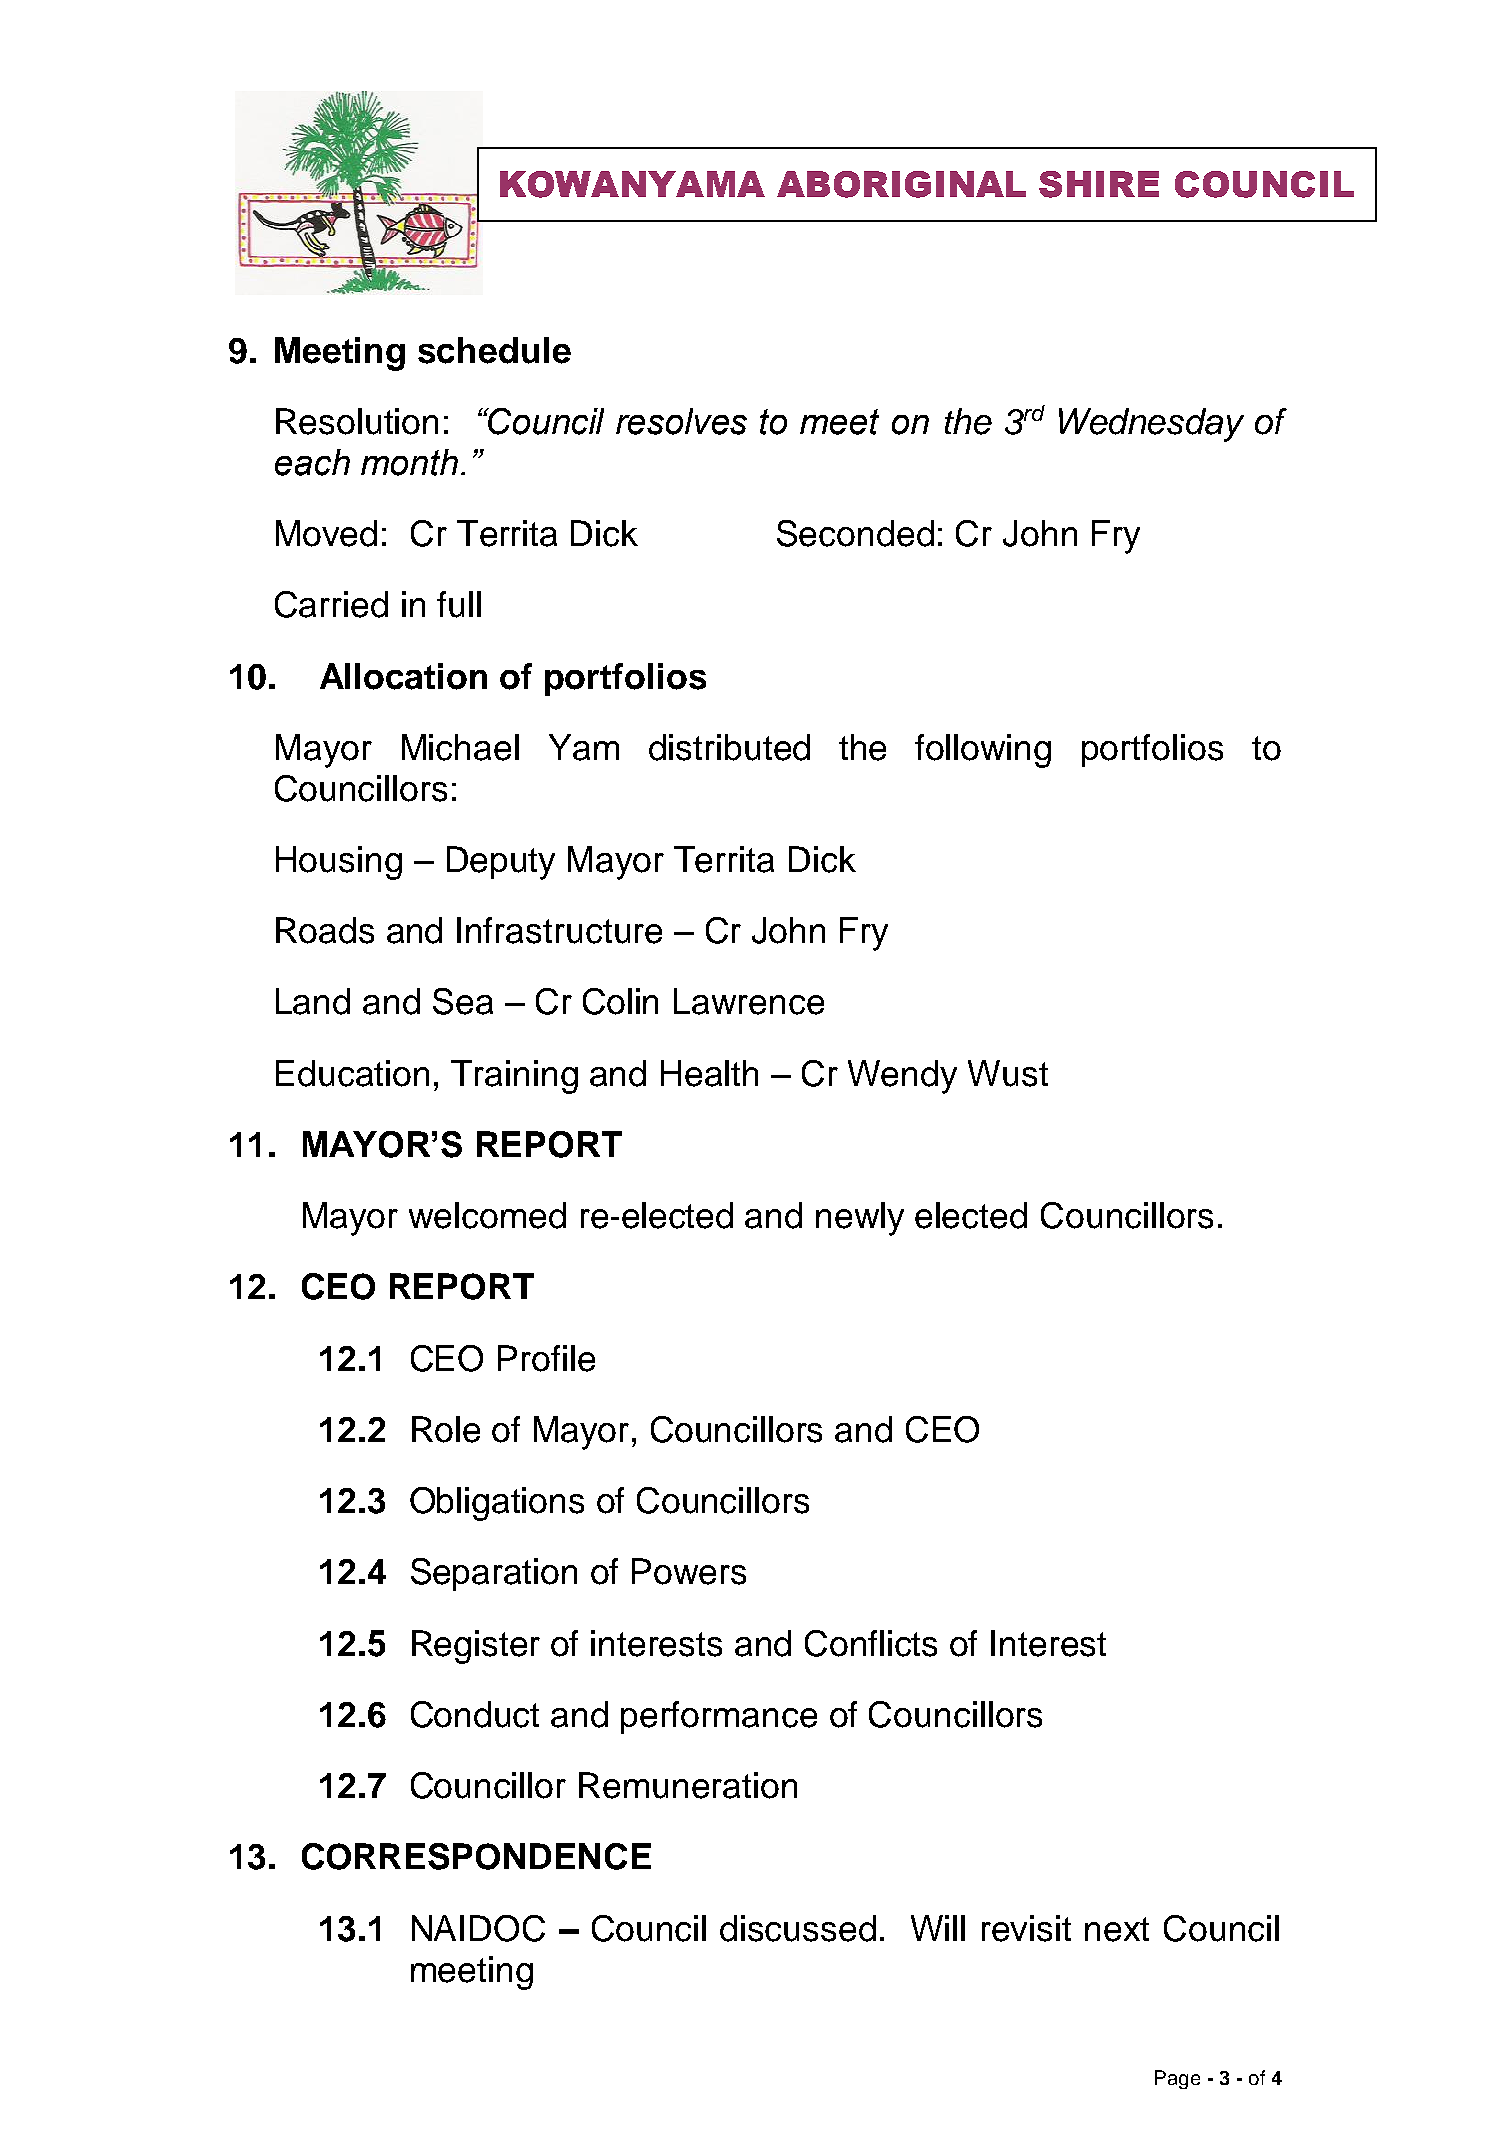 Image resolution: width=1509 pixels, height=2134 pixels. Describe the element at coordinates (709, 1073) in the page. I see `Health` at that location.
